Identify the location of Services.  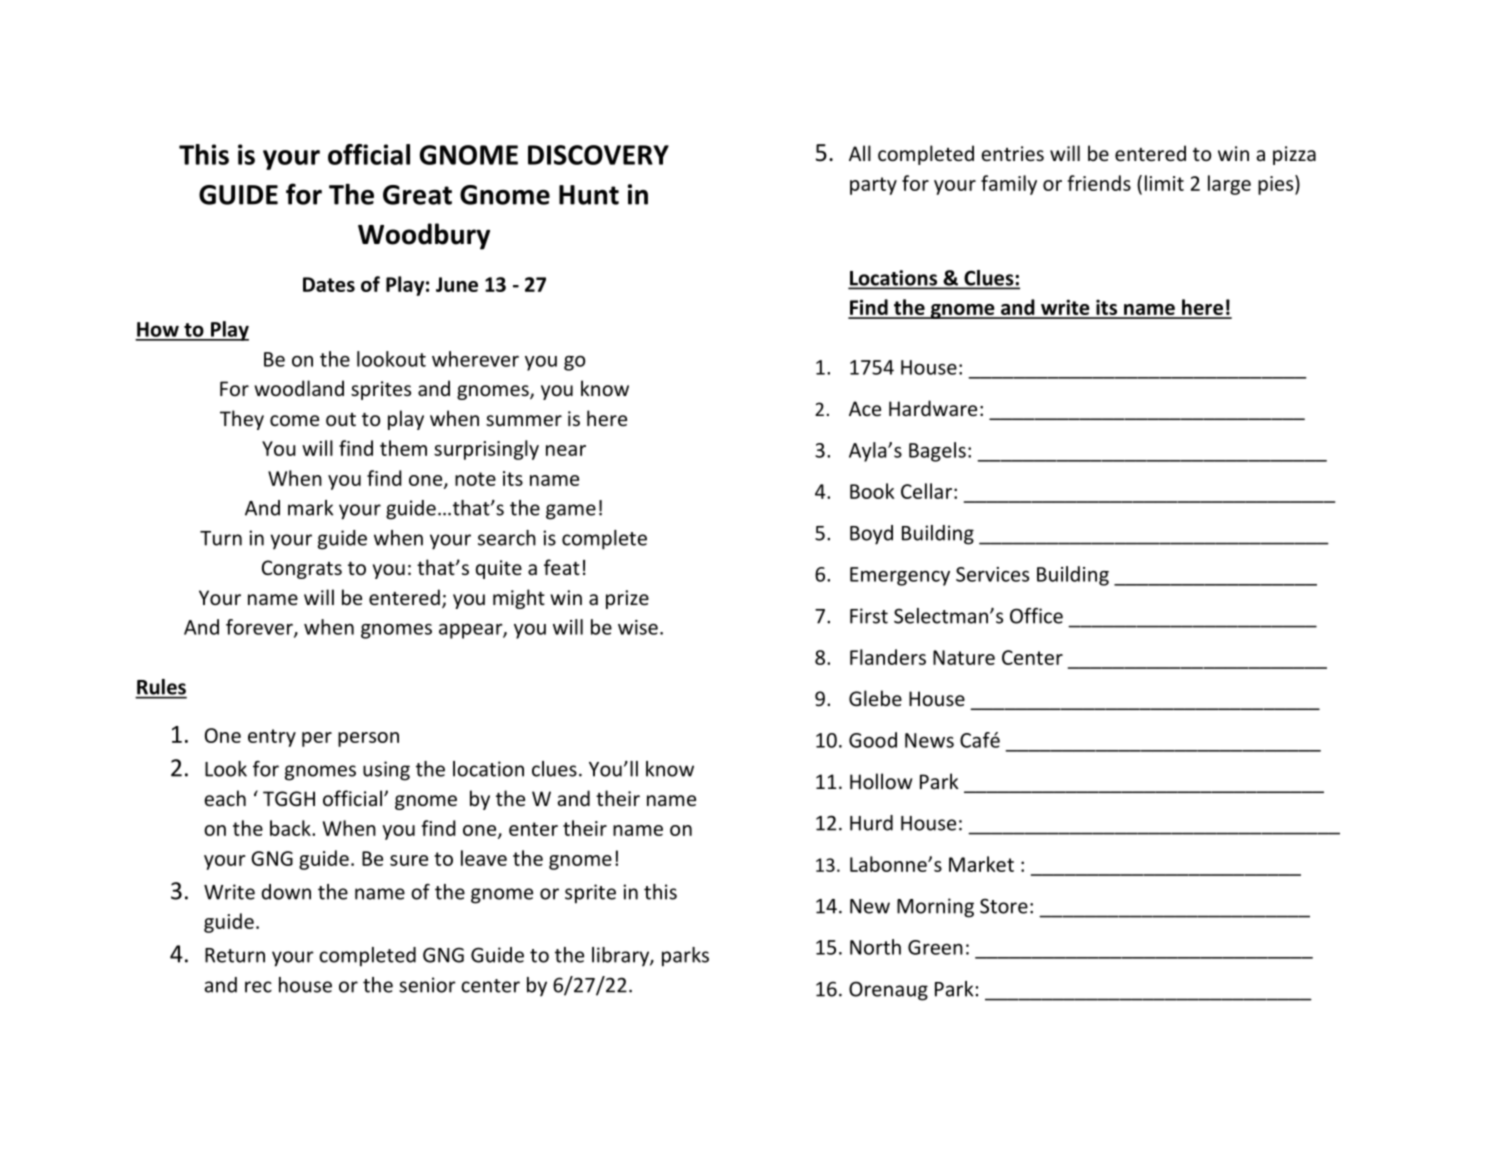
(992, 574).
